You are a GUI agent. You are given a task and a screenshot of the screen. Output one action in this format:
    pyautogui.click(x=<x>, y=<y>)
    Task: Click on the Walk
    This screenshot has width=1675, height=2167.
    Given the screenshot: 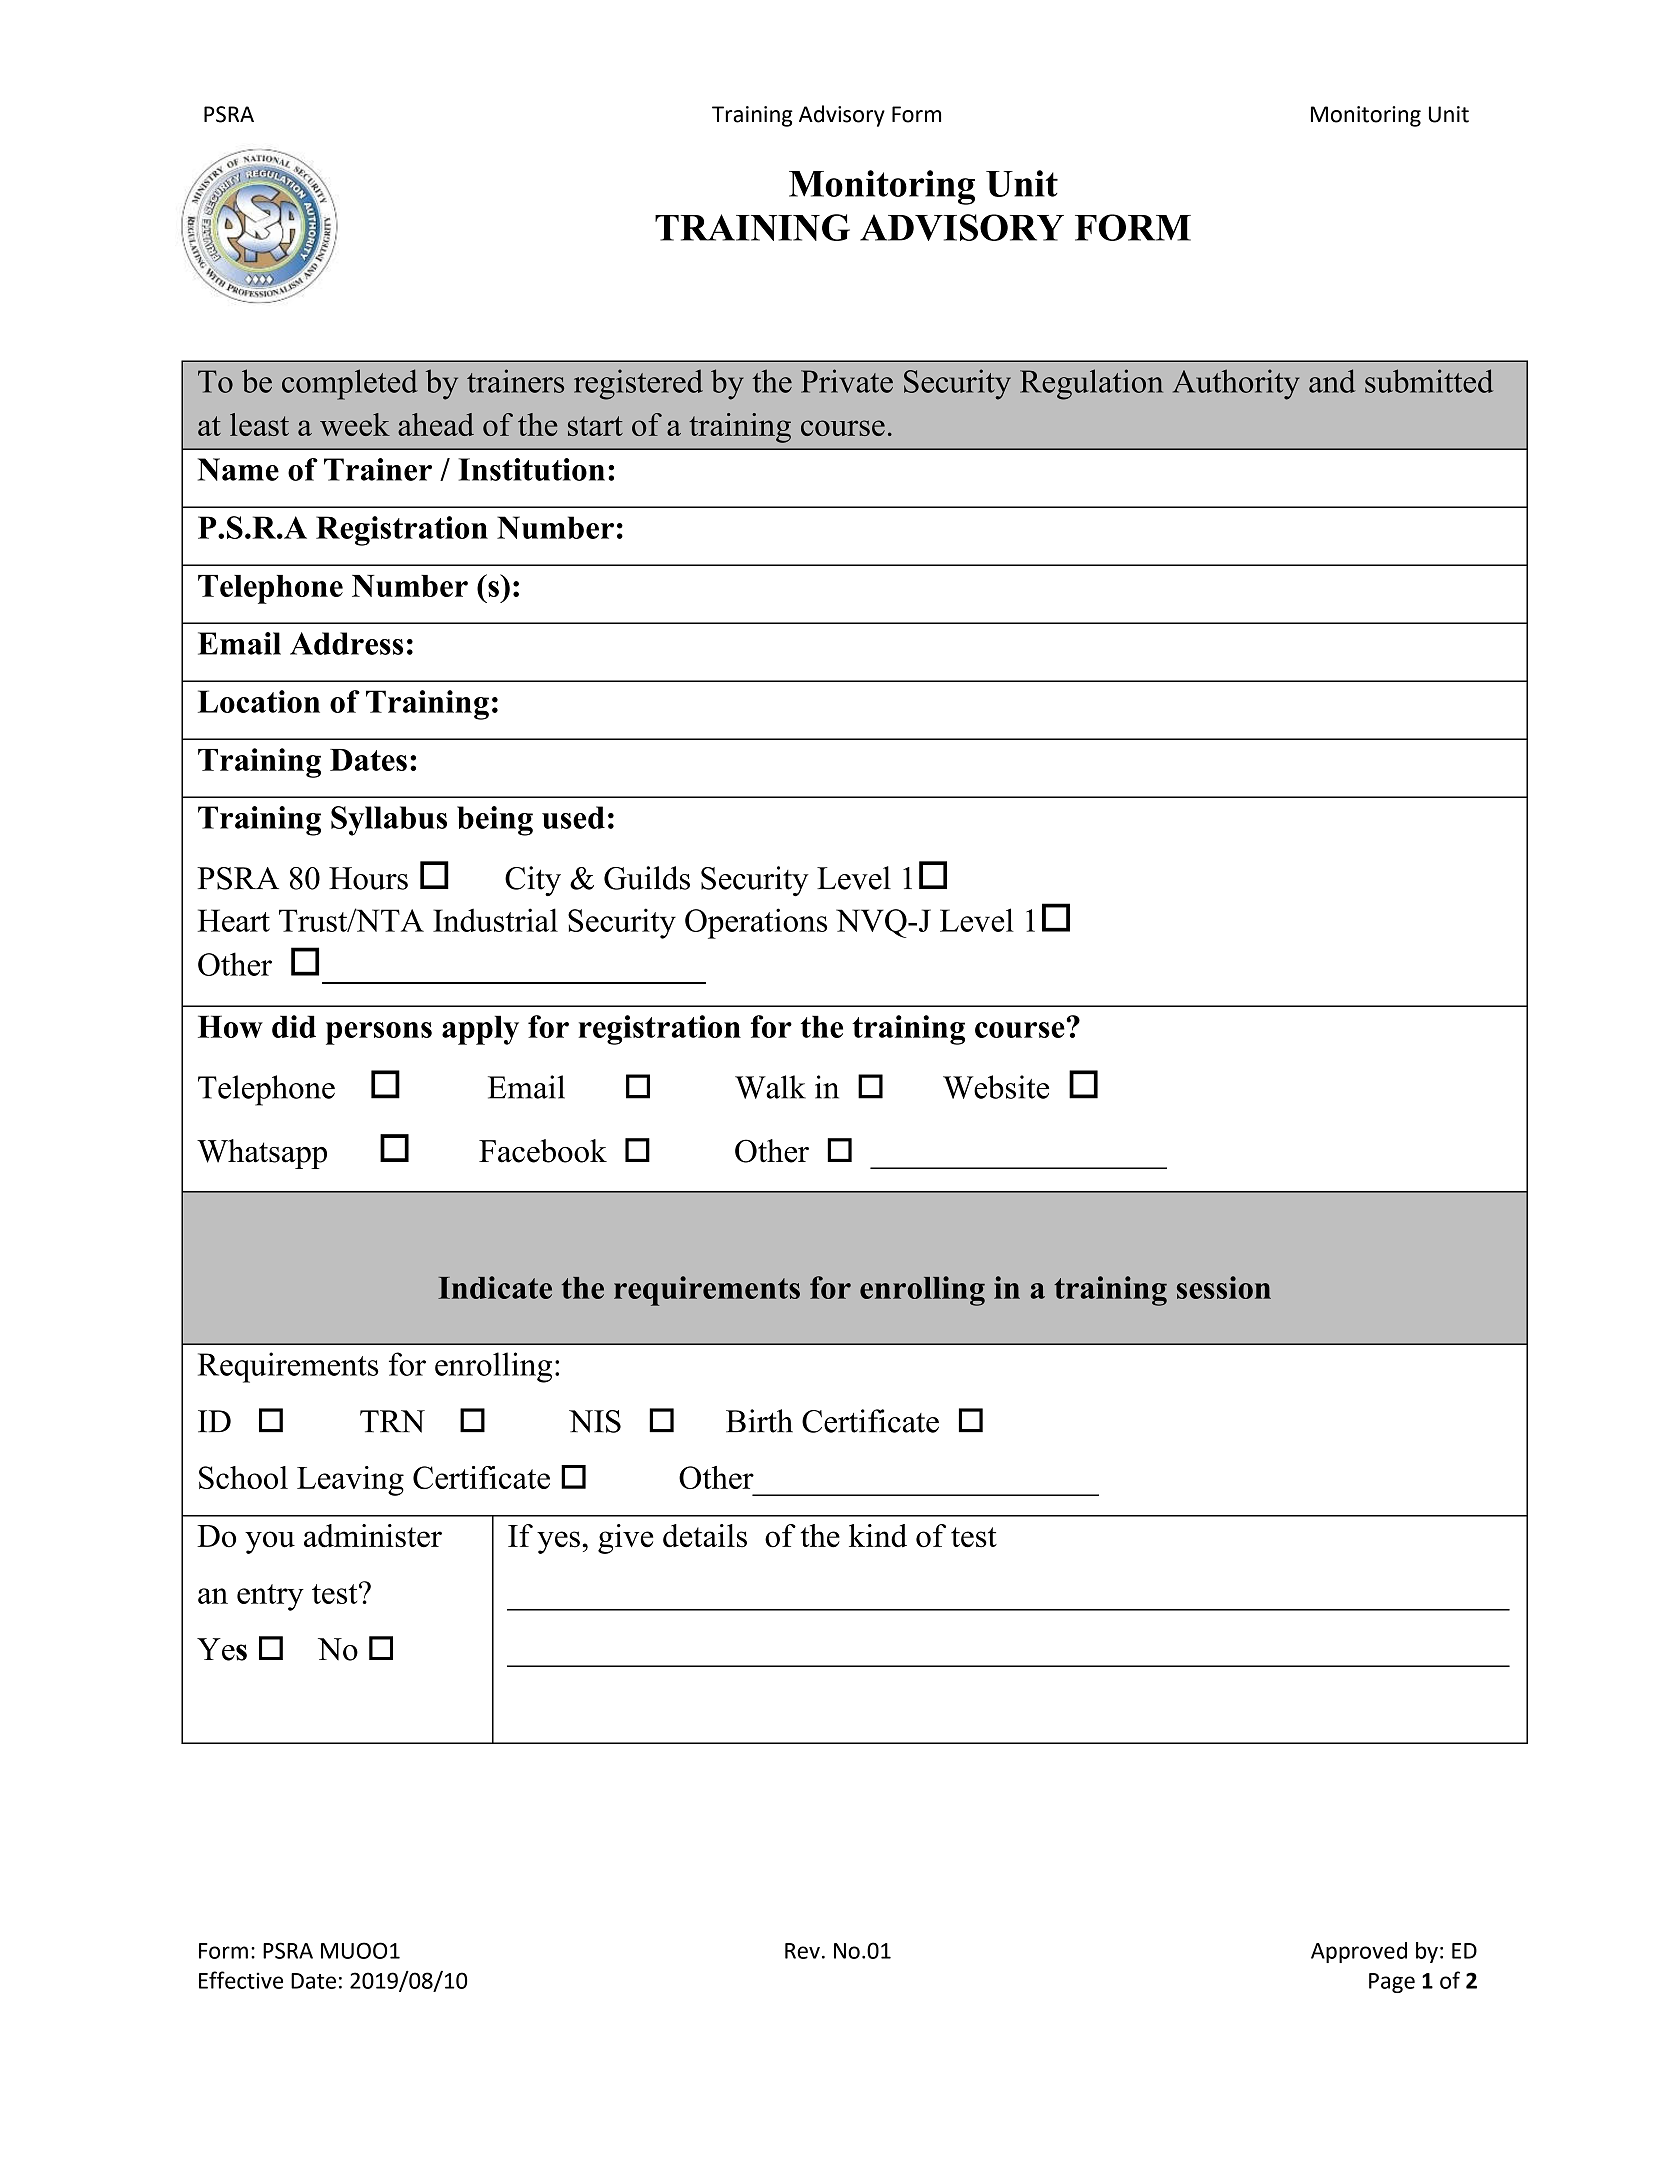 What is the action you would take?
    pyautogui.click(x=770, y=1087)
